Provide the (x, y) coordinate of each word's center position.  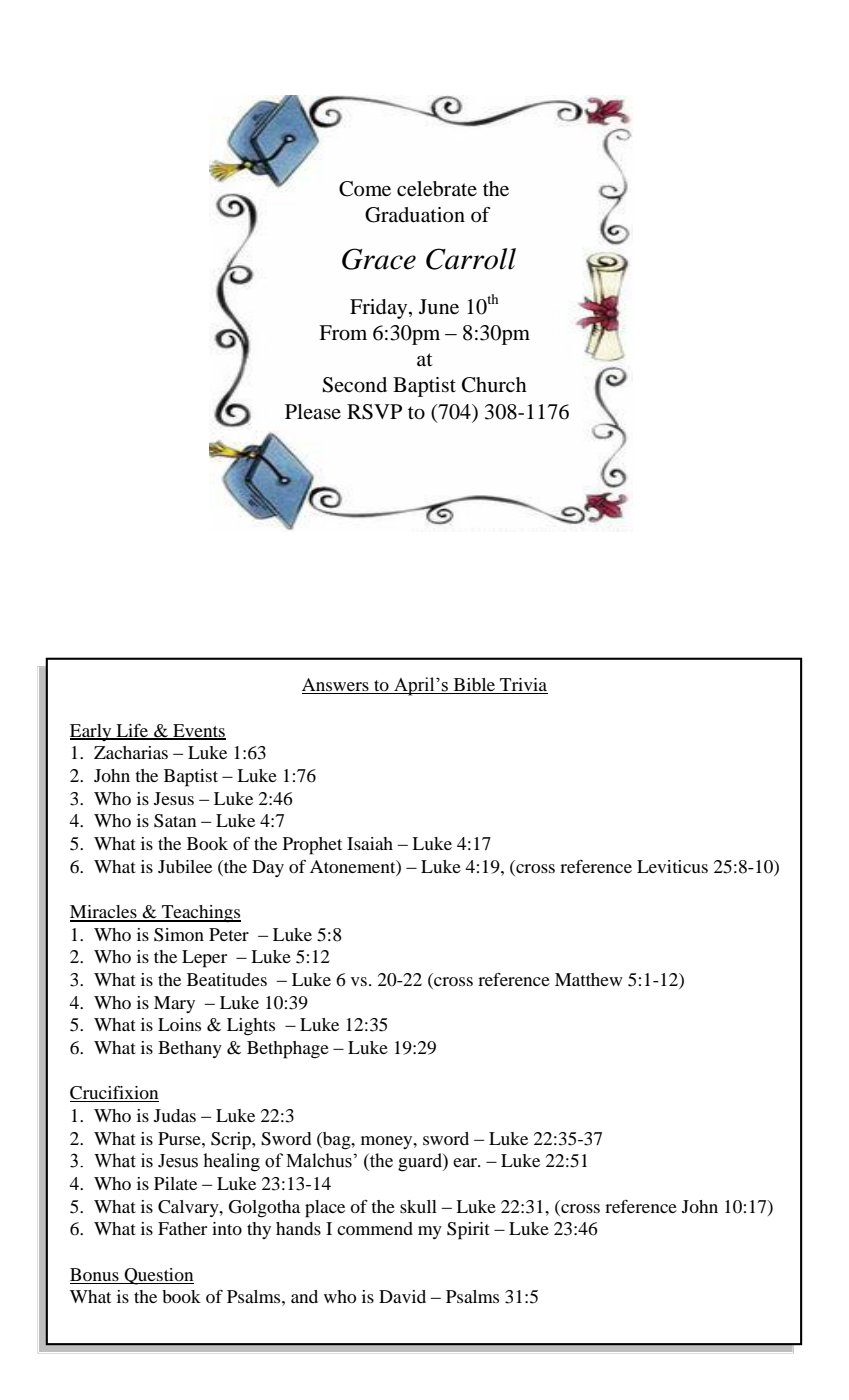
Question (158, 1276)
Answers (336, 686)
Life (132, 731)
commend (375, 1228)
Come (365, 189)
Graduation (415, 215)
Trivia (523, 686)
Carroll (471, 259)
